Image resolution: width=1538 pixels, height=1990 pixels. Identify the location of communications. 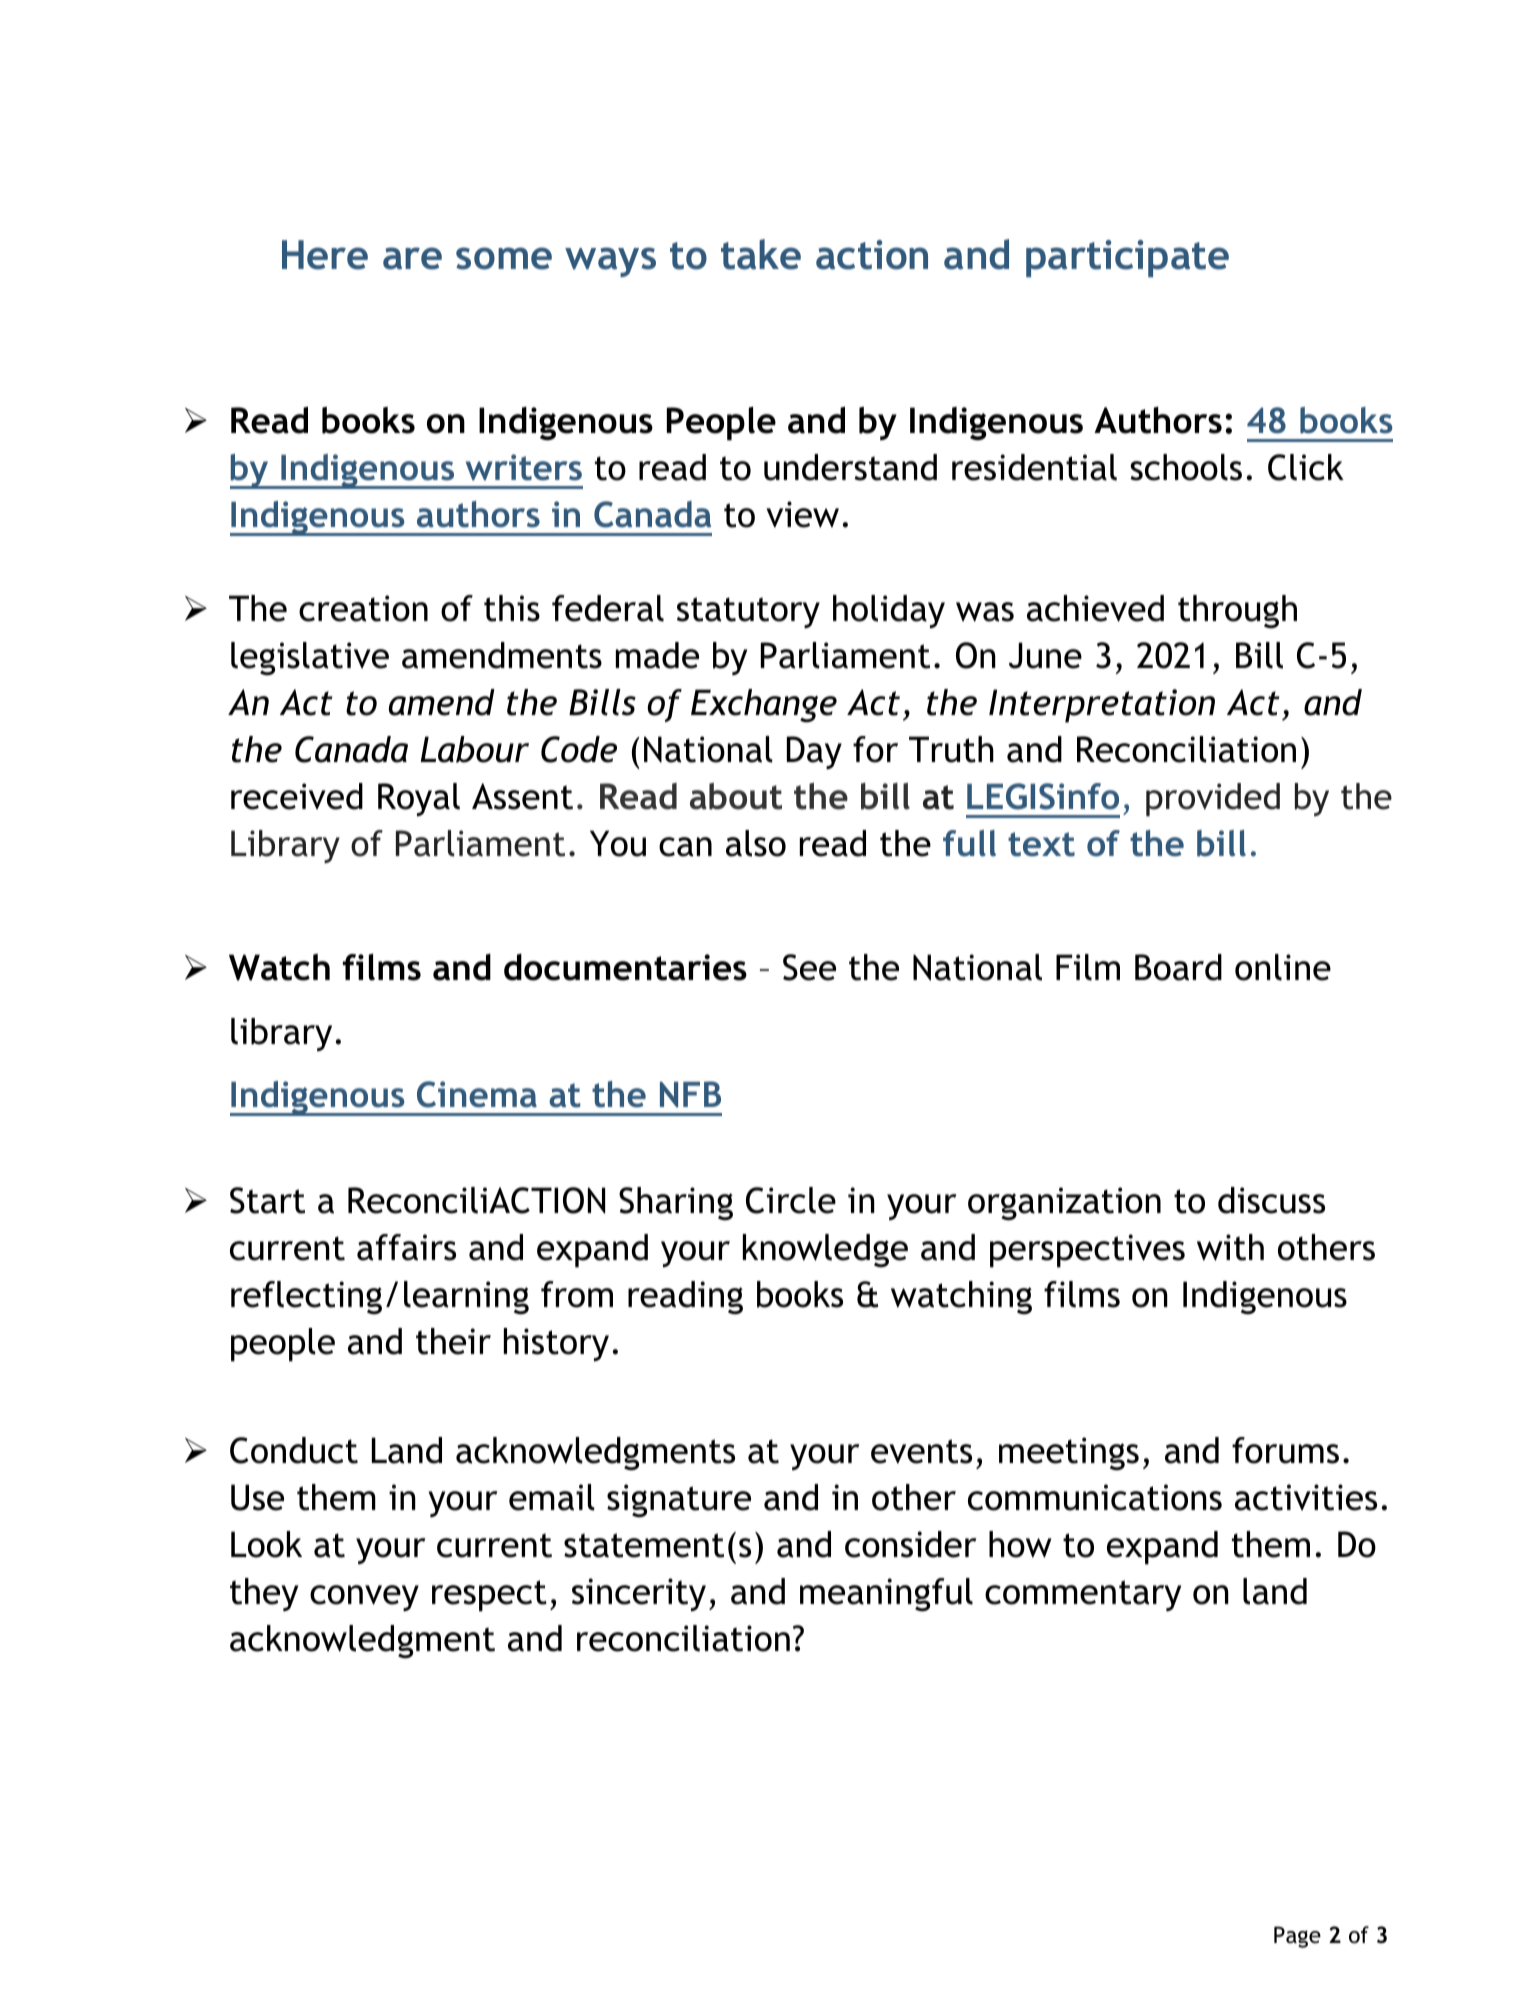
(1095, 1497).
